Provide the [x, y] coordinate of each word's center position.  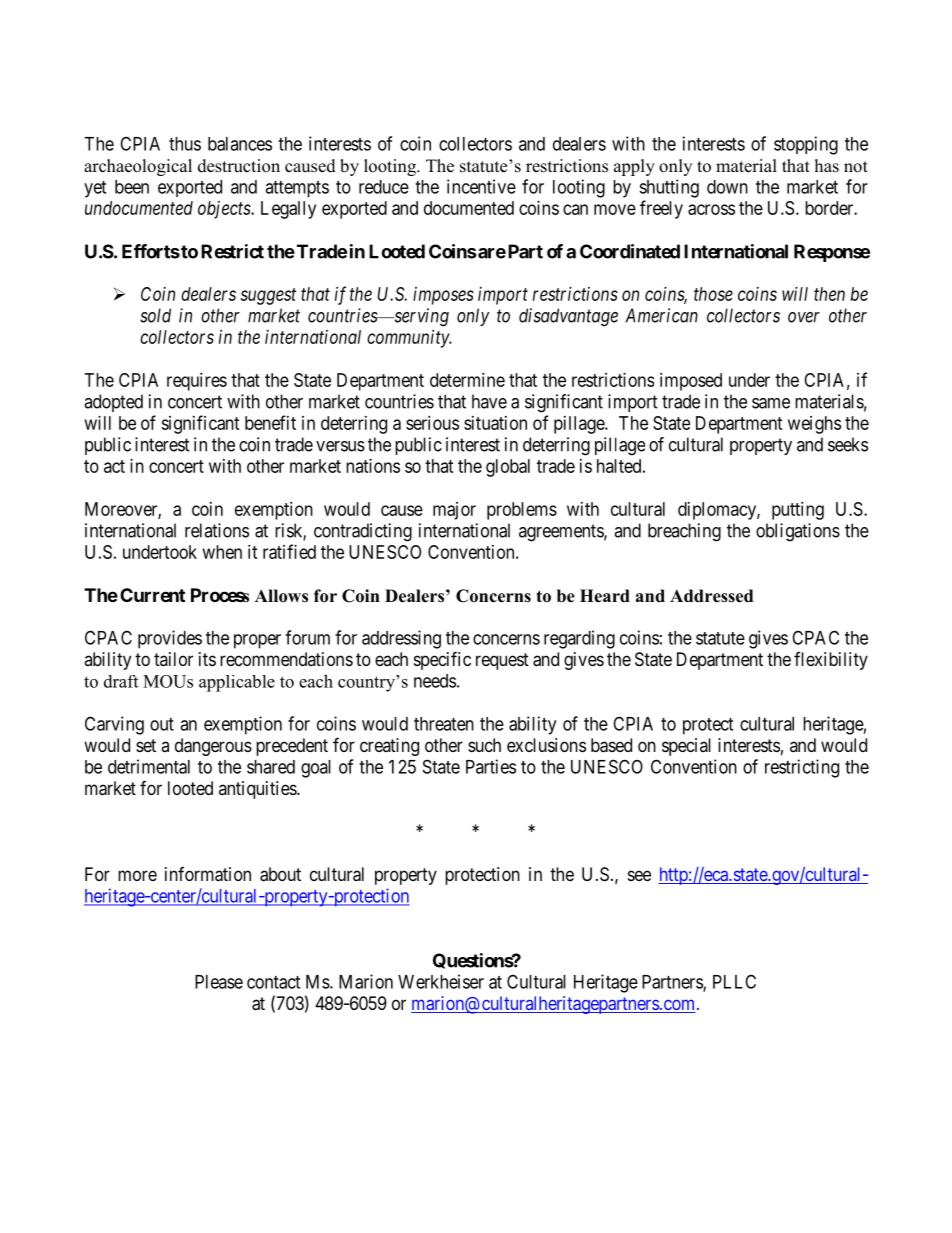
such [484, 745]
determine [467, 380]
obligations [798, 532]
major [454, 511]
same [771, 403]
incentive [481, 186]
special [686, 747]
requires [197, 382]
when [222, 552]
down [727, 187]
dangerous [213, 747]
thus [185, 144]
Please [219, 982]
